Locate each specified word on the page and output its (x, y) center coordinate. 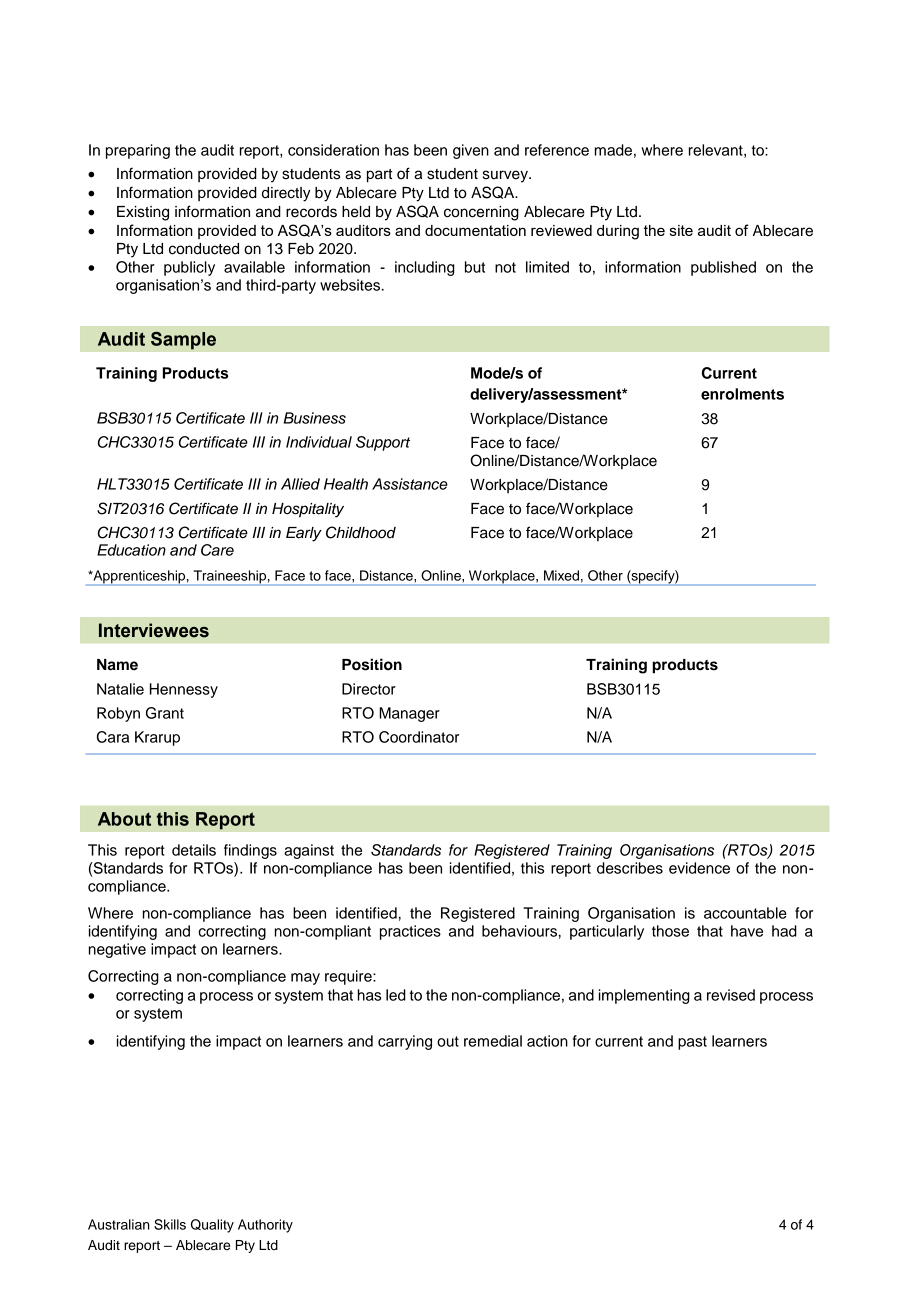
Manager (409, 714)
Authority (265, 1226)
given (471, 151)
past (692, 1043)
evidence (699, 868)
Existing (143, 213)
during (618, 232)
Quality (212, 1226)
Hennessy (184, 690)
